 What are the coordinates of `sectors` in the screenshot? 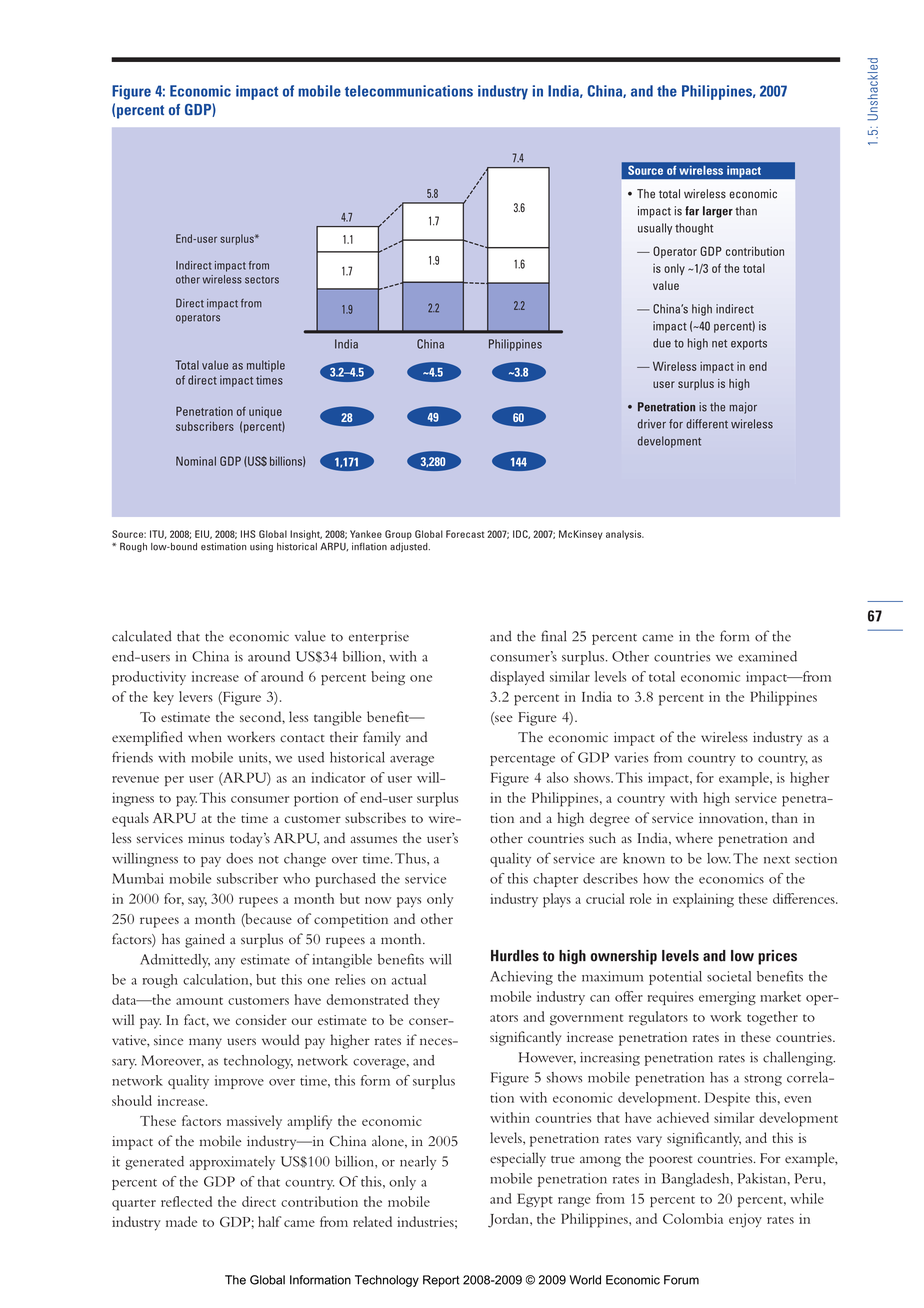 It's located at (262, 280).
